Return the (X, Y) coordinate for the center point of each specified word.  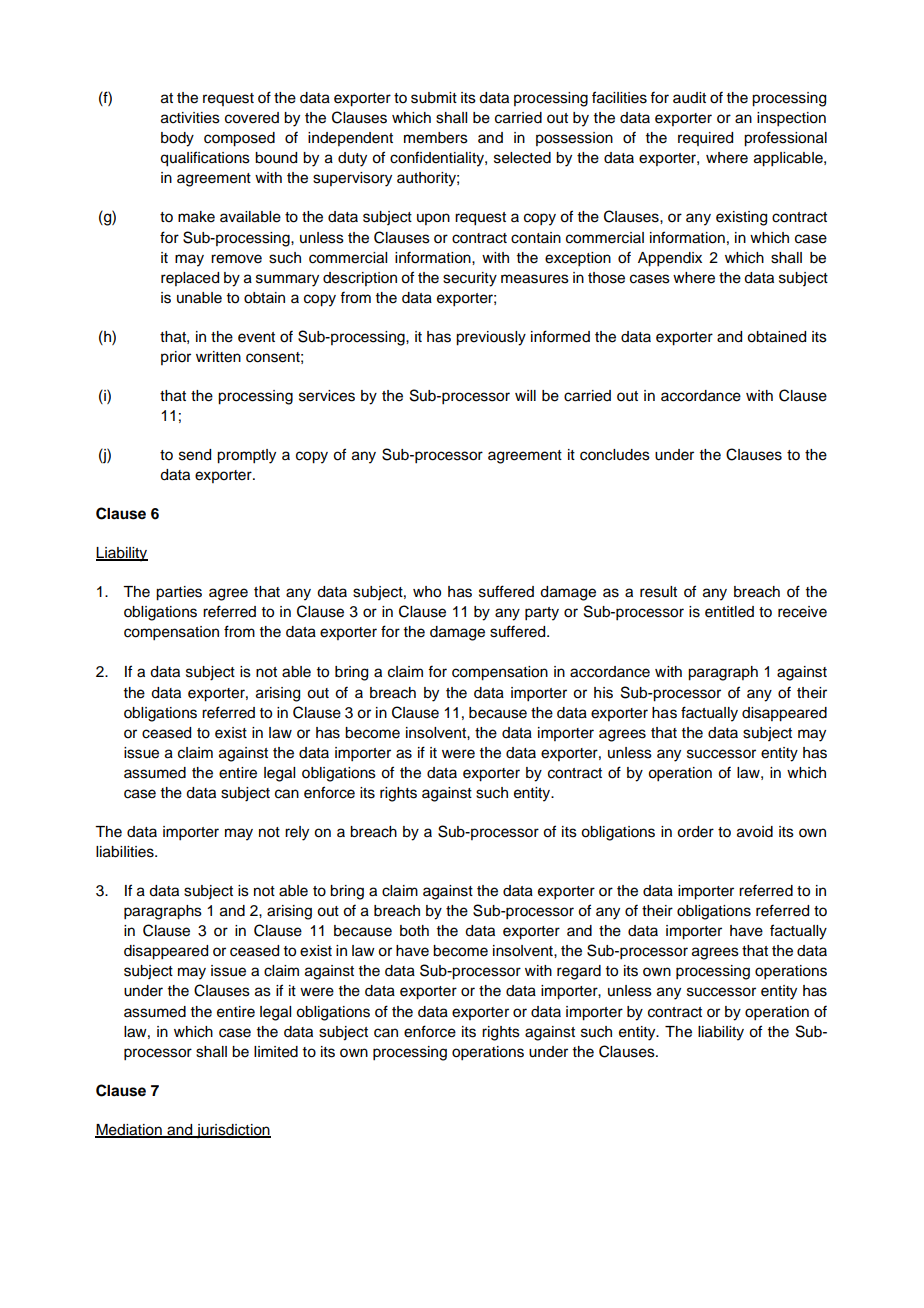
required (705, 139)
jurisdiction (233, 1131)
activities (190, 118)
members (436, 138)
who (427, 592)
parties (179, 593)
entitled (729, 612)
